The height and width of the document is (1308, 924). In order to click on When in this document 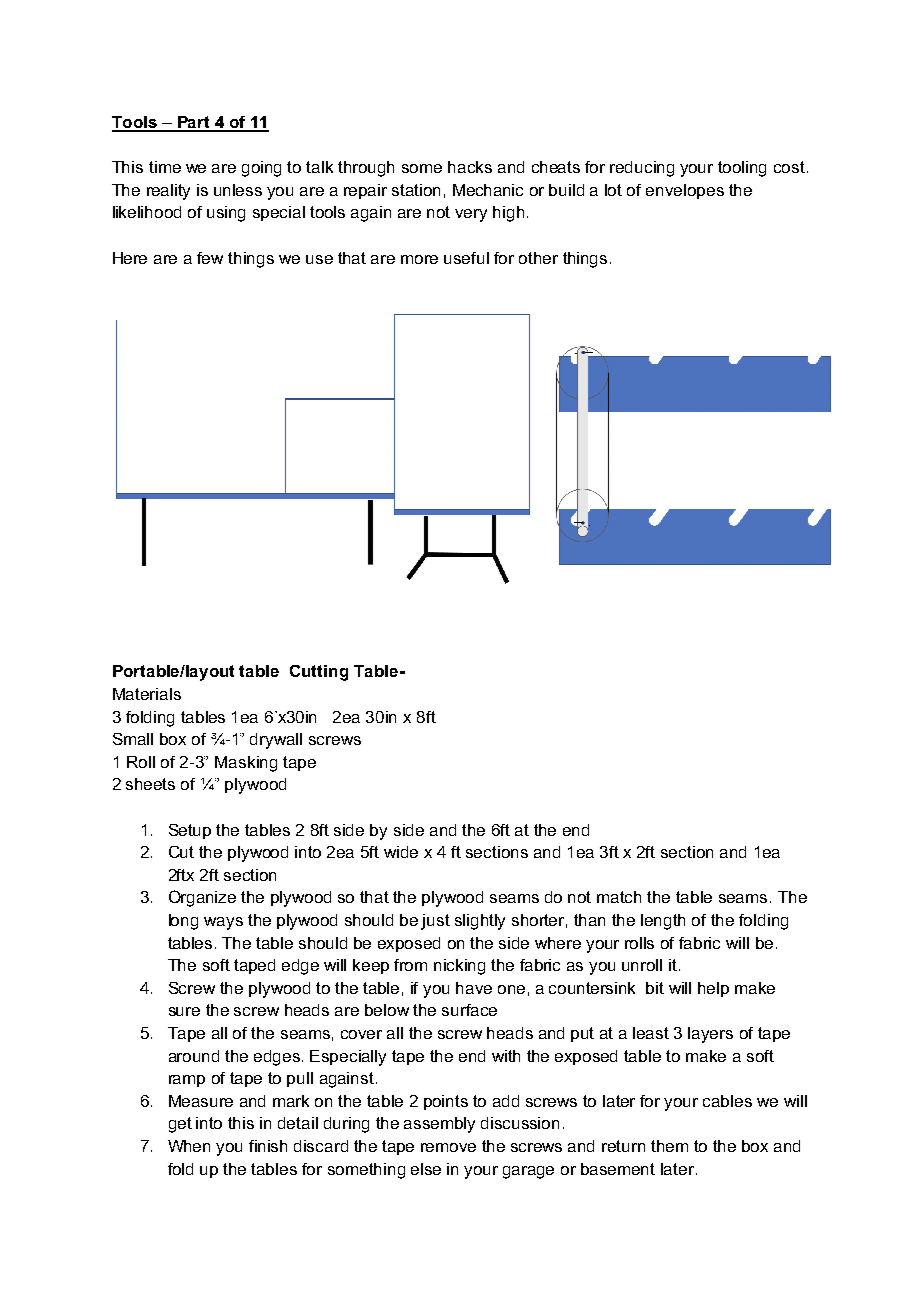, I will do `click(189, 1146)`.
